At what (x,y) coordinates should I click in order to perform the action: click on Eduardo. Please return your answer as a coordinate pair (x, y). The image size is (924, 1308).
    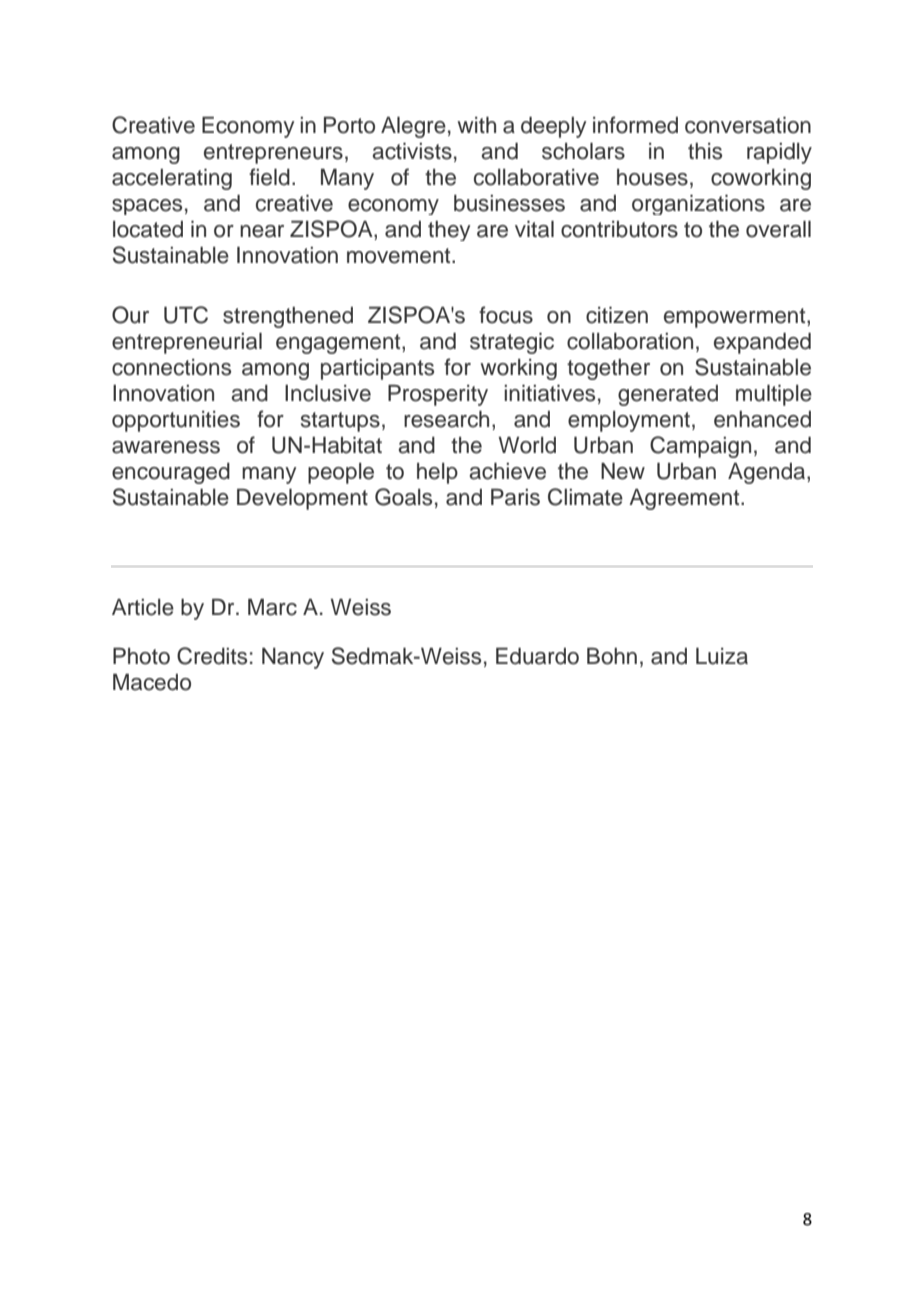
    Looking at the image, I should click on (537, 656).
